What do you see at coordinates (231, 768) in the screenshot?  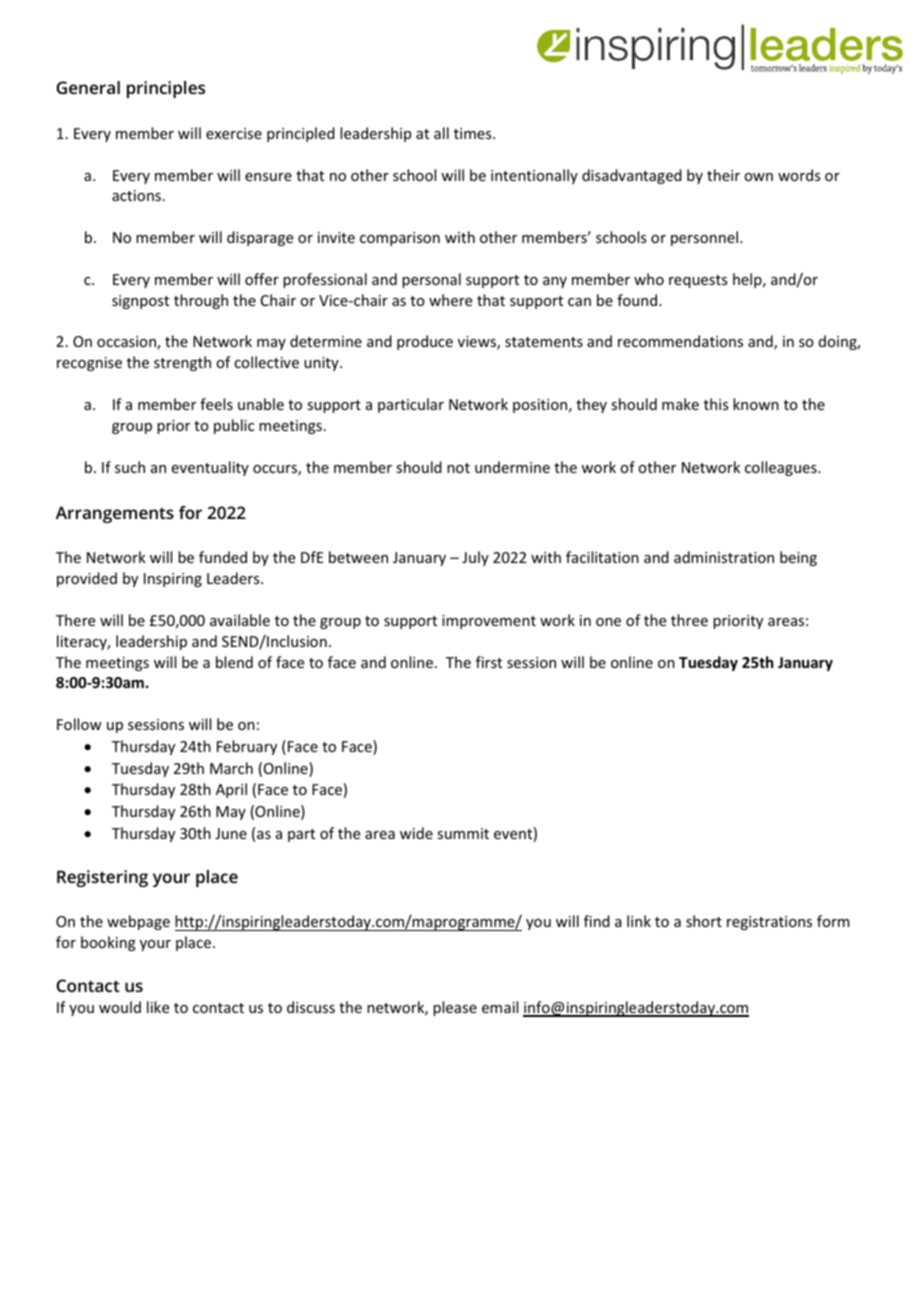 I see `March` at bounding box center [231, 768].
